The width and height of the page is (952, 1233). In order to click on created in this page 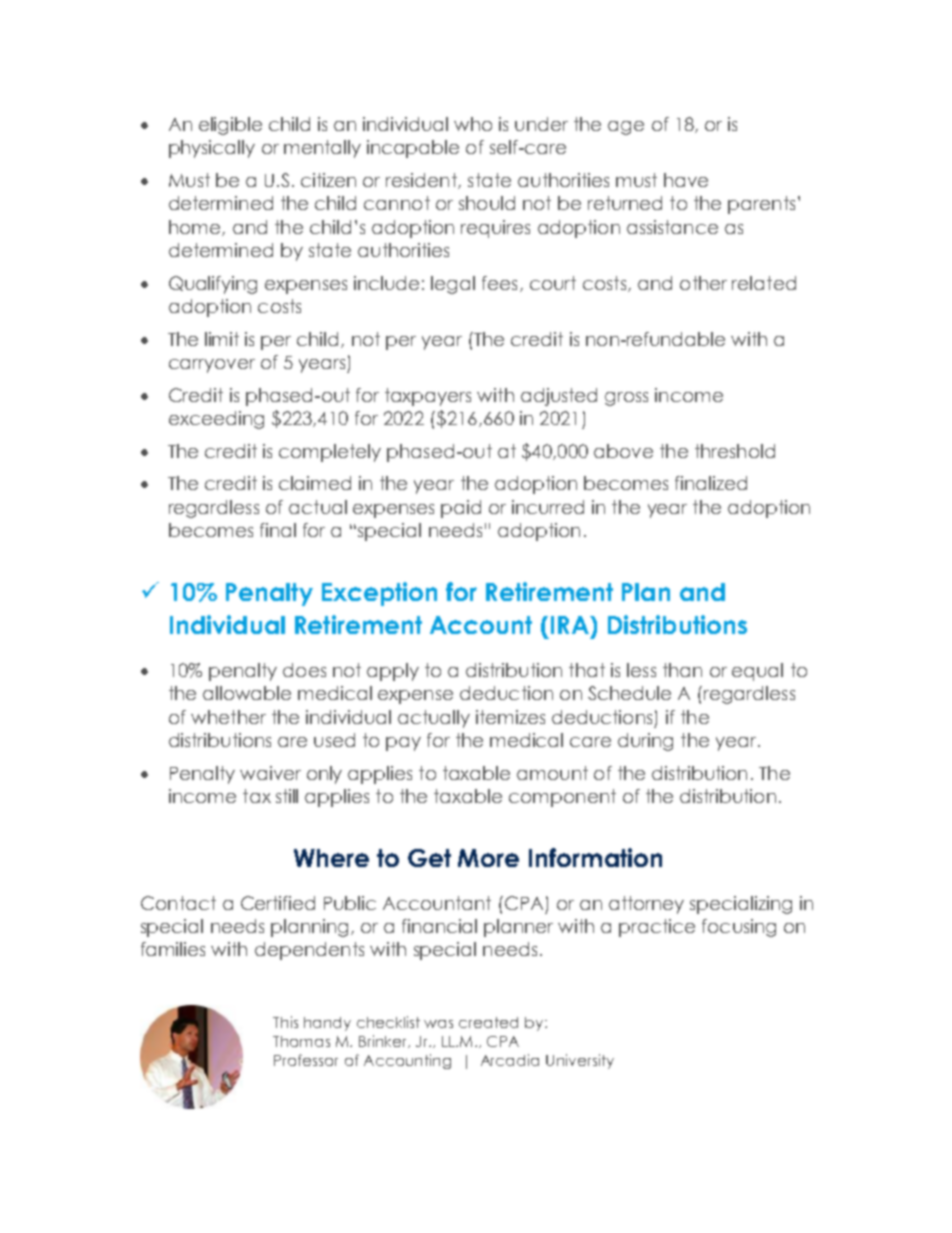, I will do `click(488, 1022)`.
